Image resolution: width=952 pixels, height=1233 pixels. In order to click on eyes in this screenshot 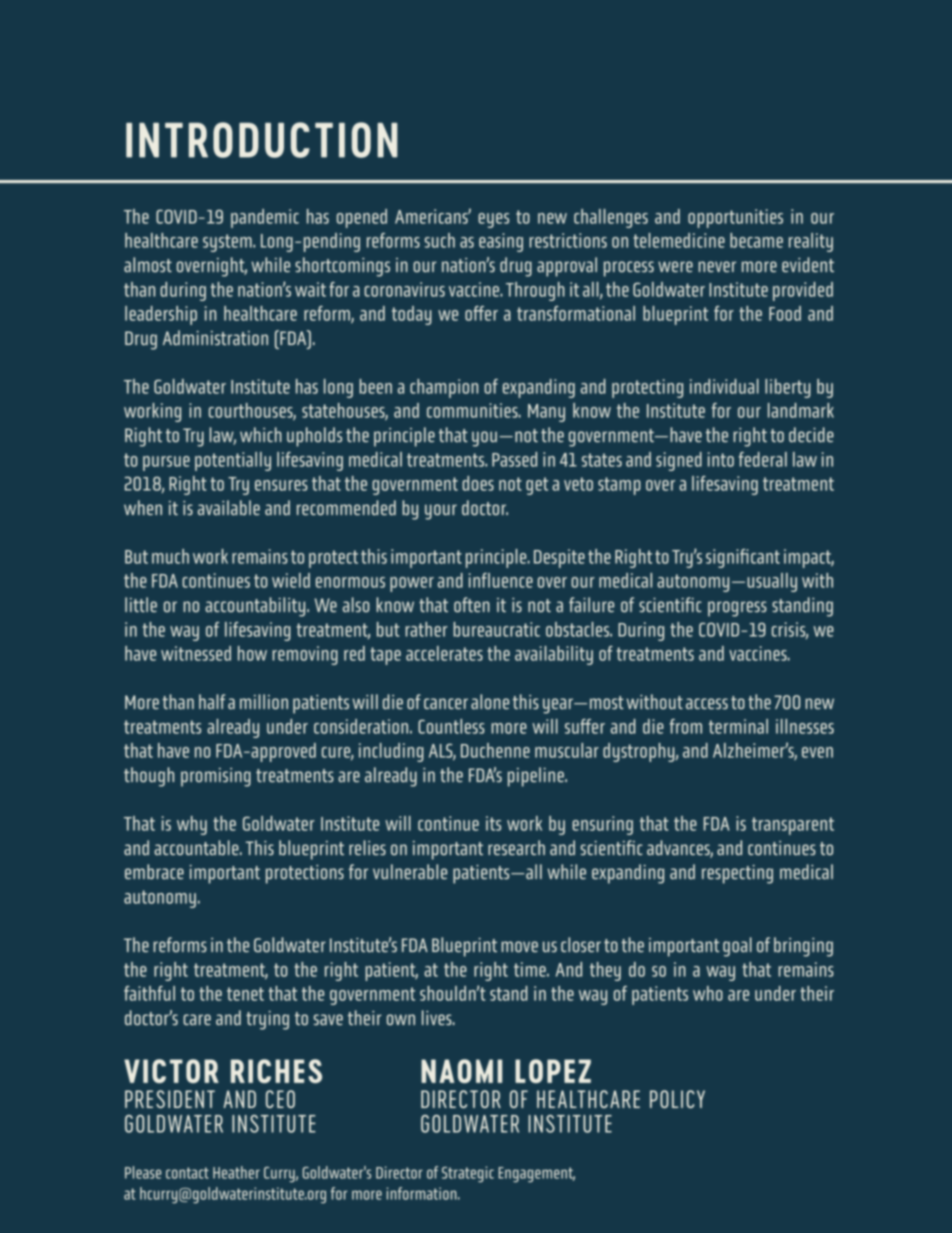, I will do `click(493, 220)`.
